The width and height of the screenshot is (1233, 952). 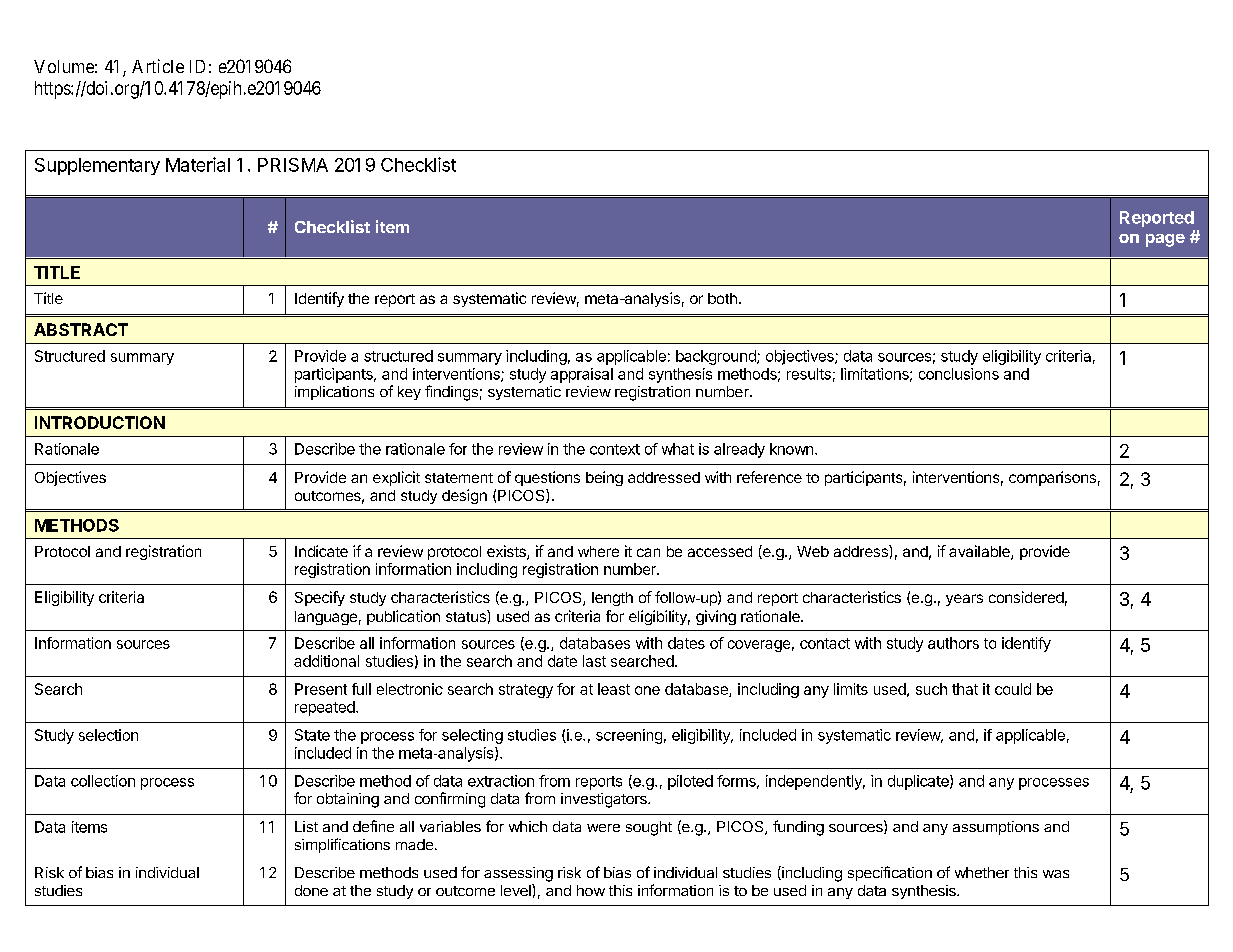 What do you see at coordinates (722, 298) in the screenshot?
I see `both` at bounding box center [722, 298].
